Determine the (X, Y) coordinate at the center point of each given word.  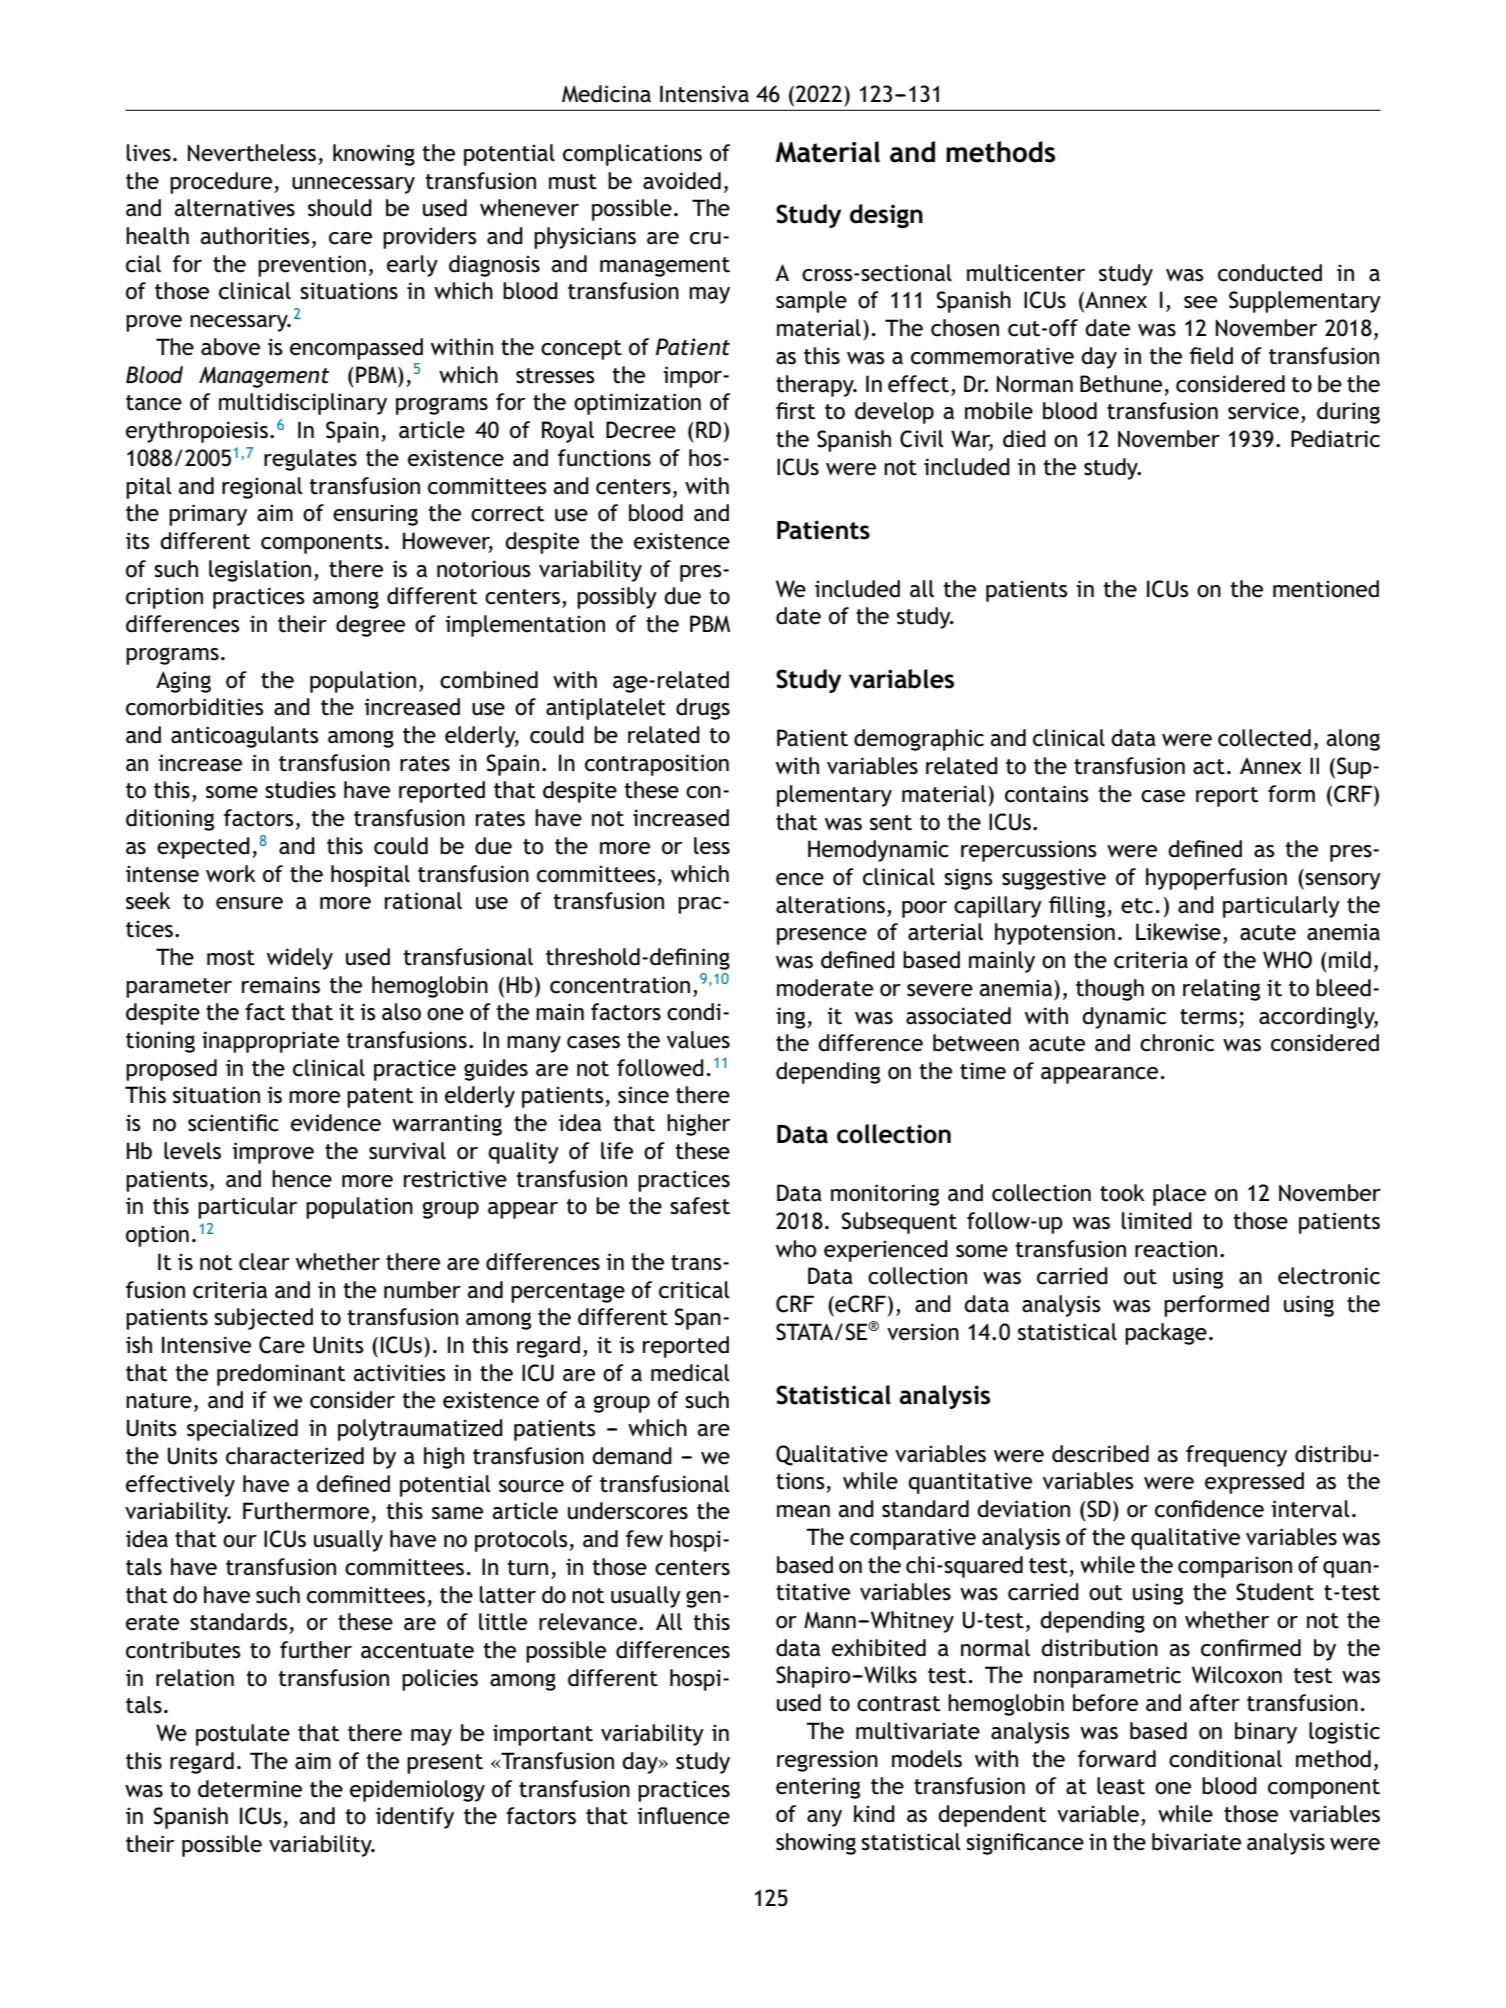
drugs (703, 709)
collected (1264, 738)
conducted (1270, 273)
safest (700, 1206)
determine (250, 1789)
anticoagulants (245, 737)
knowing (374, 155)
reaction (1176, 1249)
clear (264, 1262)
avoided (682, 181)
